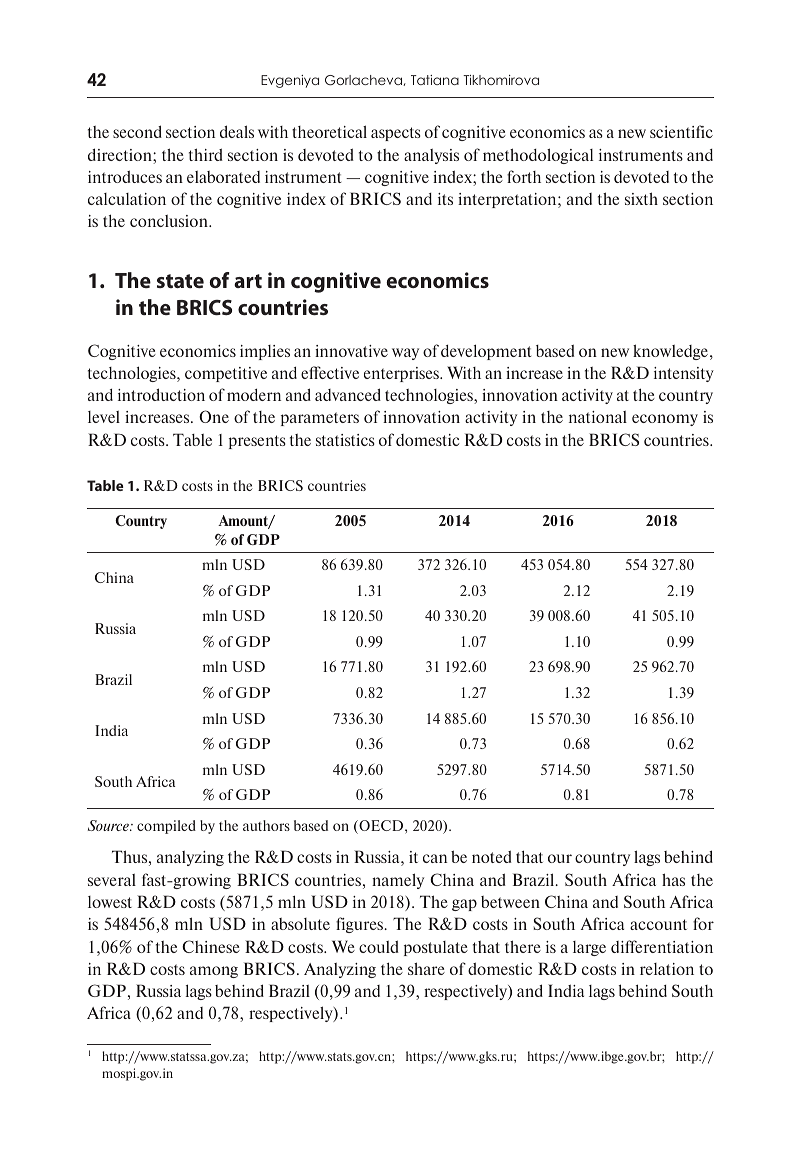  Describe the element at coordinates (396, 134) in the screenshot. I see `aspects` at that location.
